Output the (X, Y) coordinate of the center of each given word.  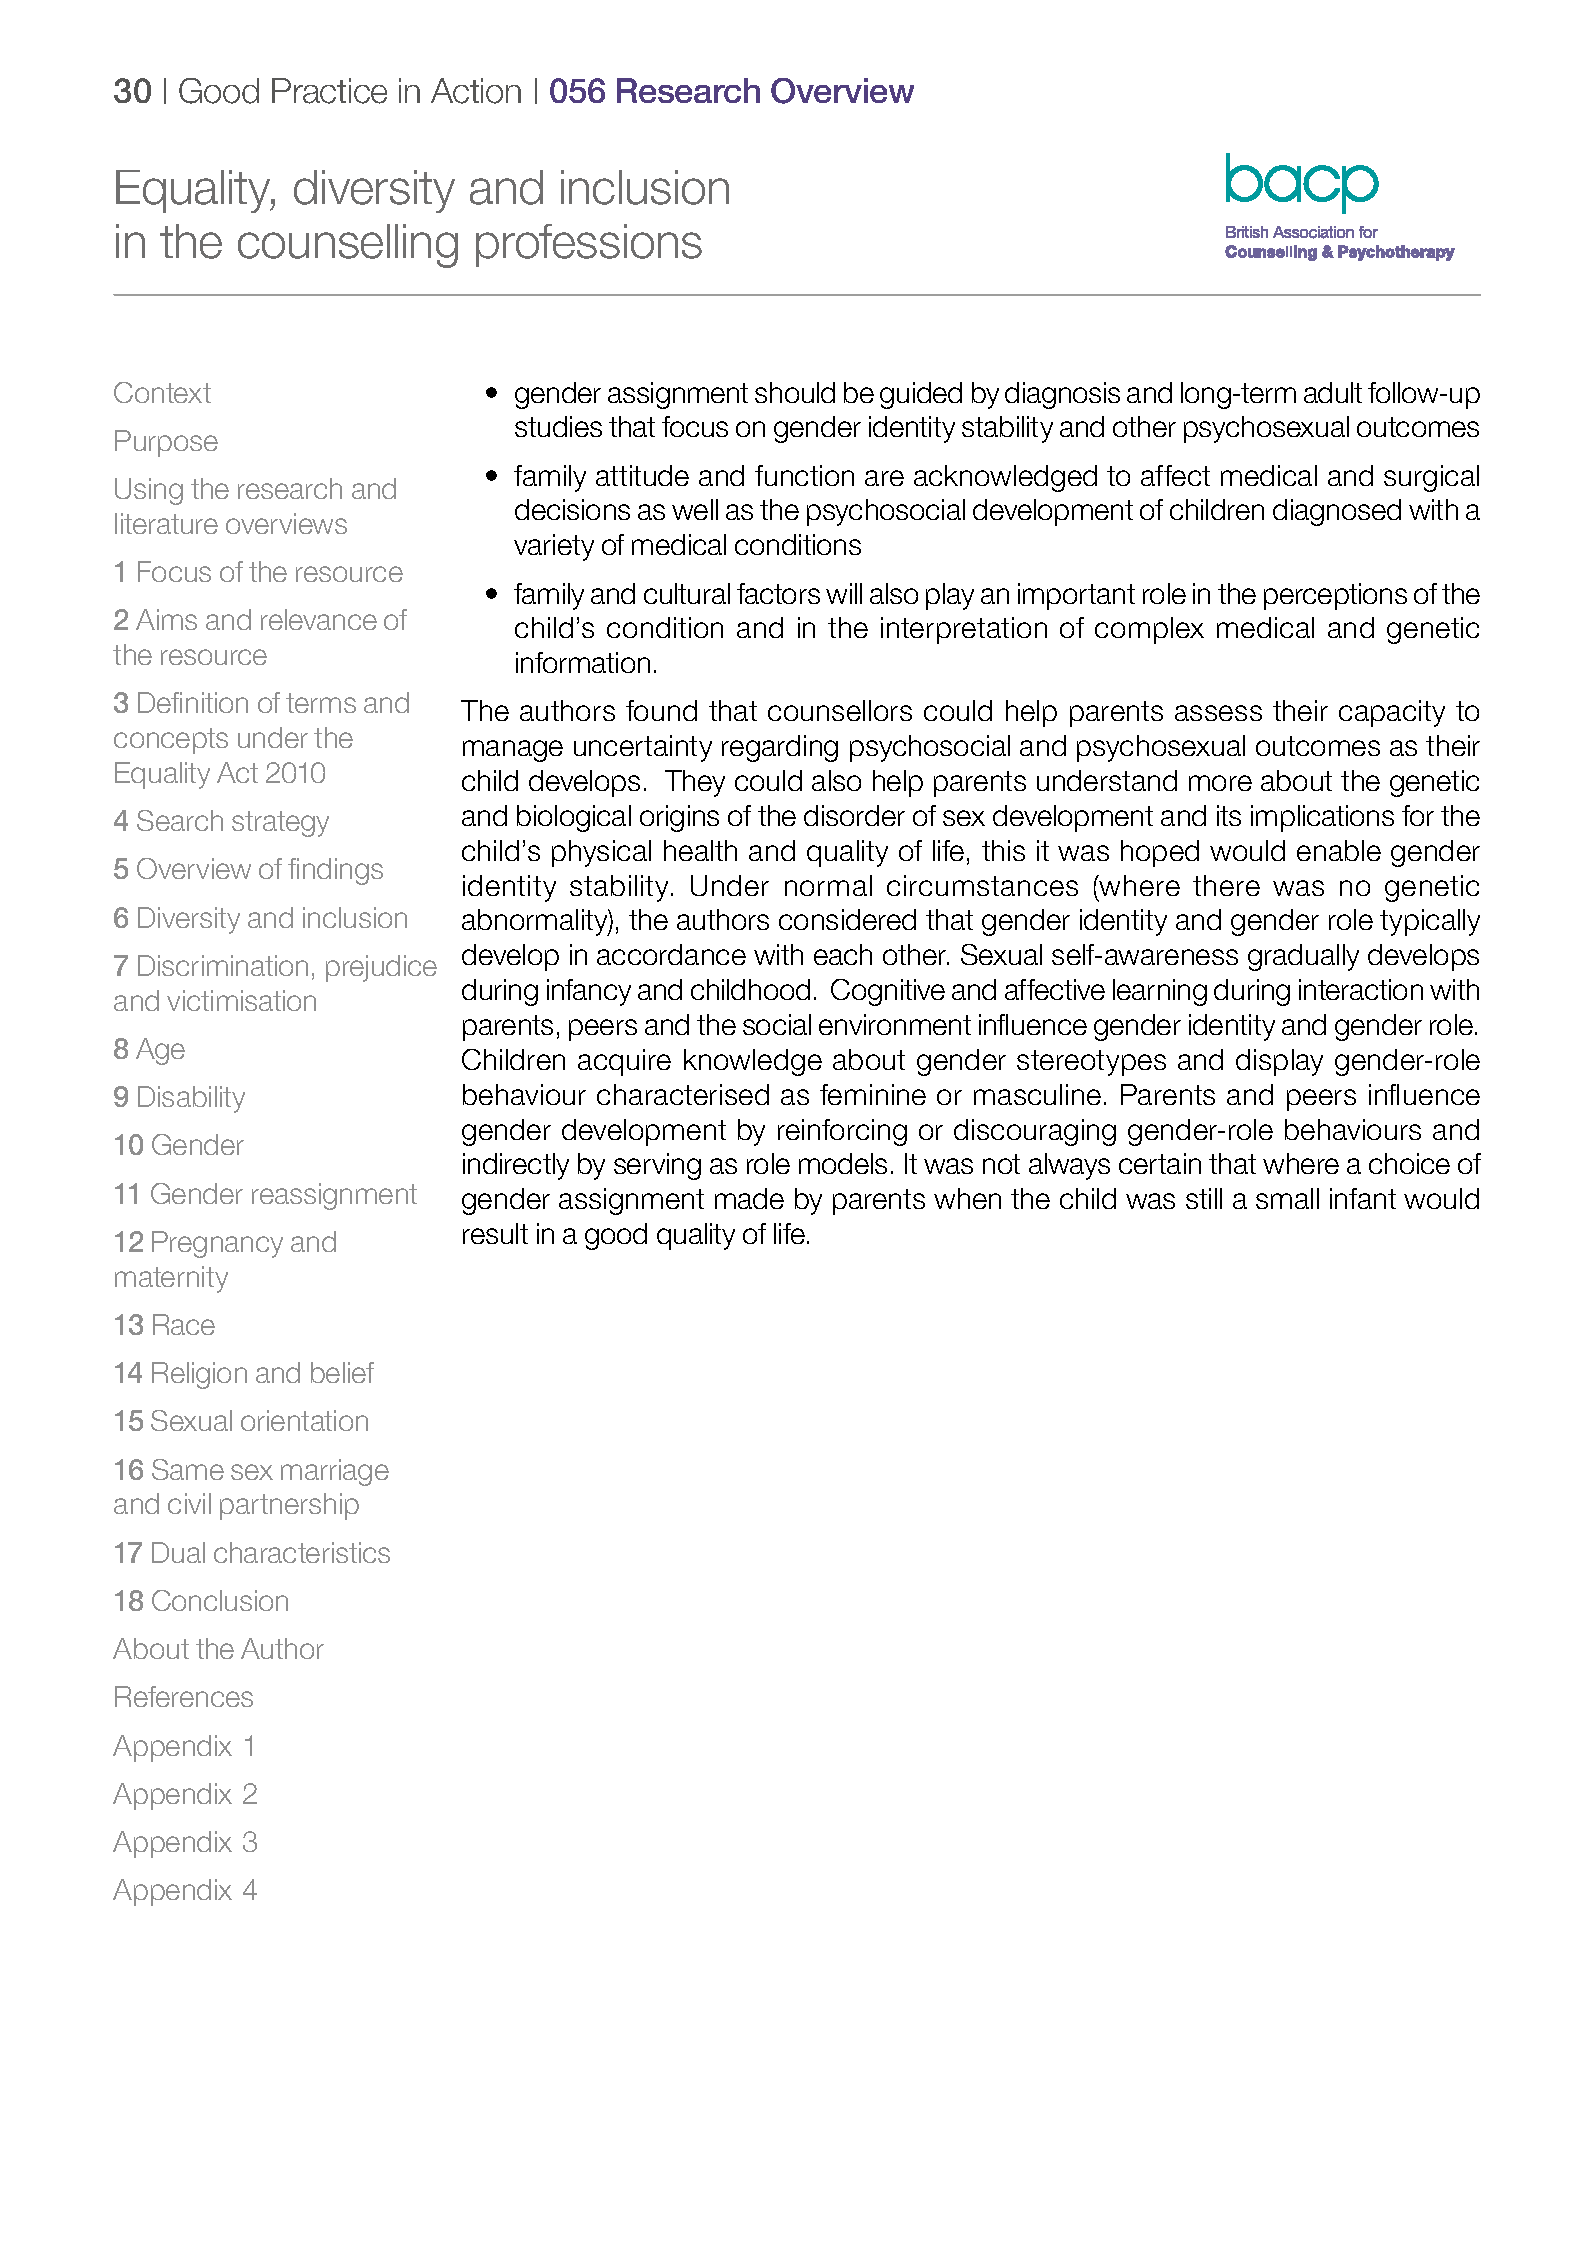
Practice (329, 91)
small (1287, 1198)
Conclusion (220, 1600)
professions (589, 245)
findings (335, 871)
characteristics (302, 1552)
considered (847, 919)
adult (1333, 392)
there (1226, 885)
